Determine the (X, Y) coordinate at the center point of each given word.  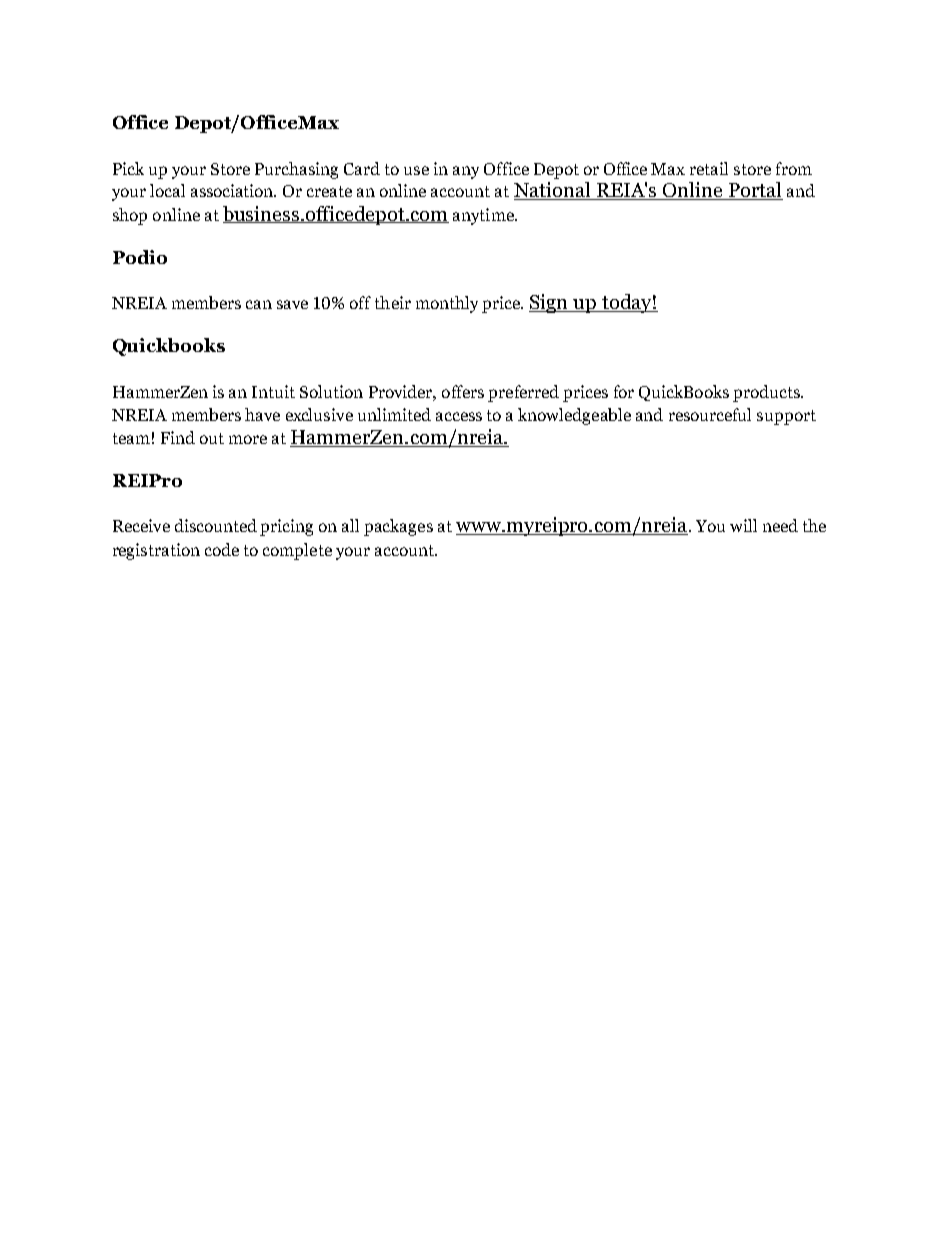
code (222, 549)
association (233, 190)
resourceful (710, 414)
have (262, 414)
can (259, 304)
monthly (447, 304)
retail (709, 168)
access (459, 416)
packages (398, 527)
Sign (550, 303)
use (416, 170)
